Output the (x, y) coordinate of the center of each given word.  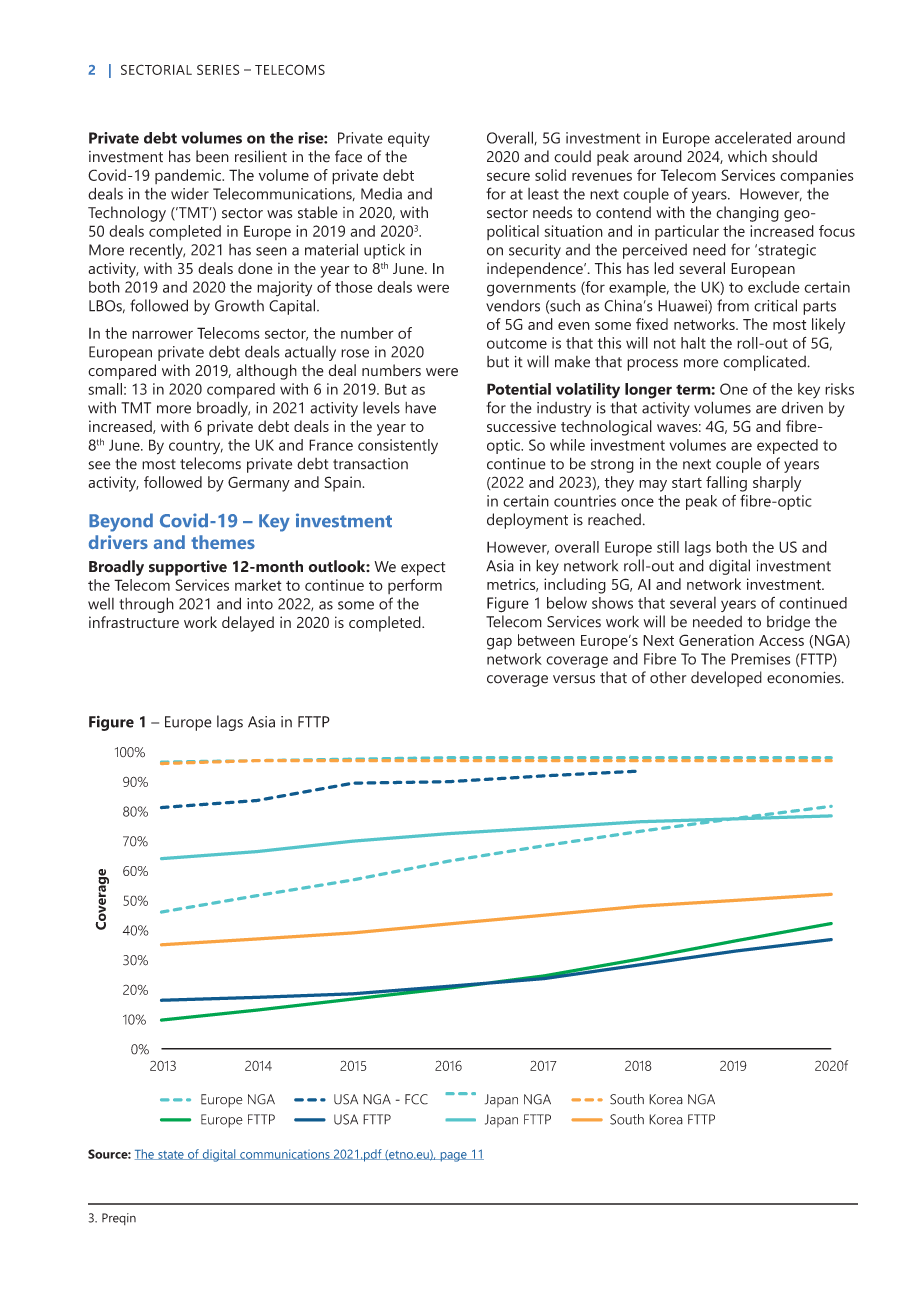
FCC (416, 1099)
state (171, 1155)
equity (409, 139)
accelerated (753, 137)
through (146, 605)
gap (499, 643)
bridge (788, 623)
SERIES (218, 69)
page (453, 1157)
